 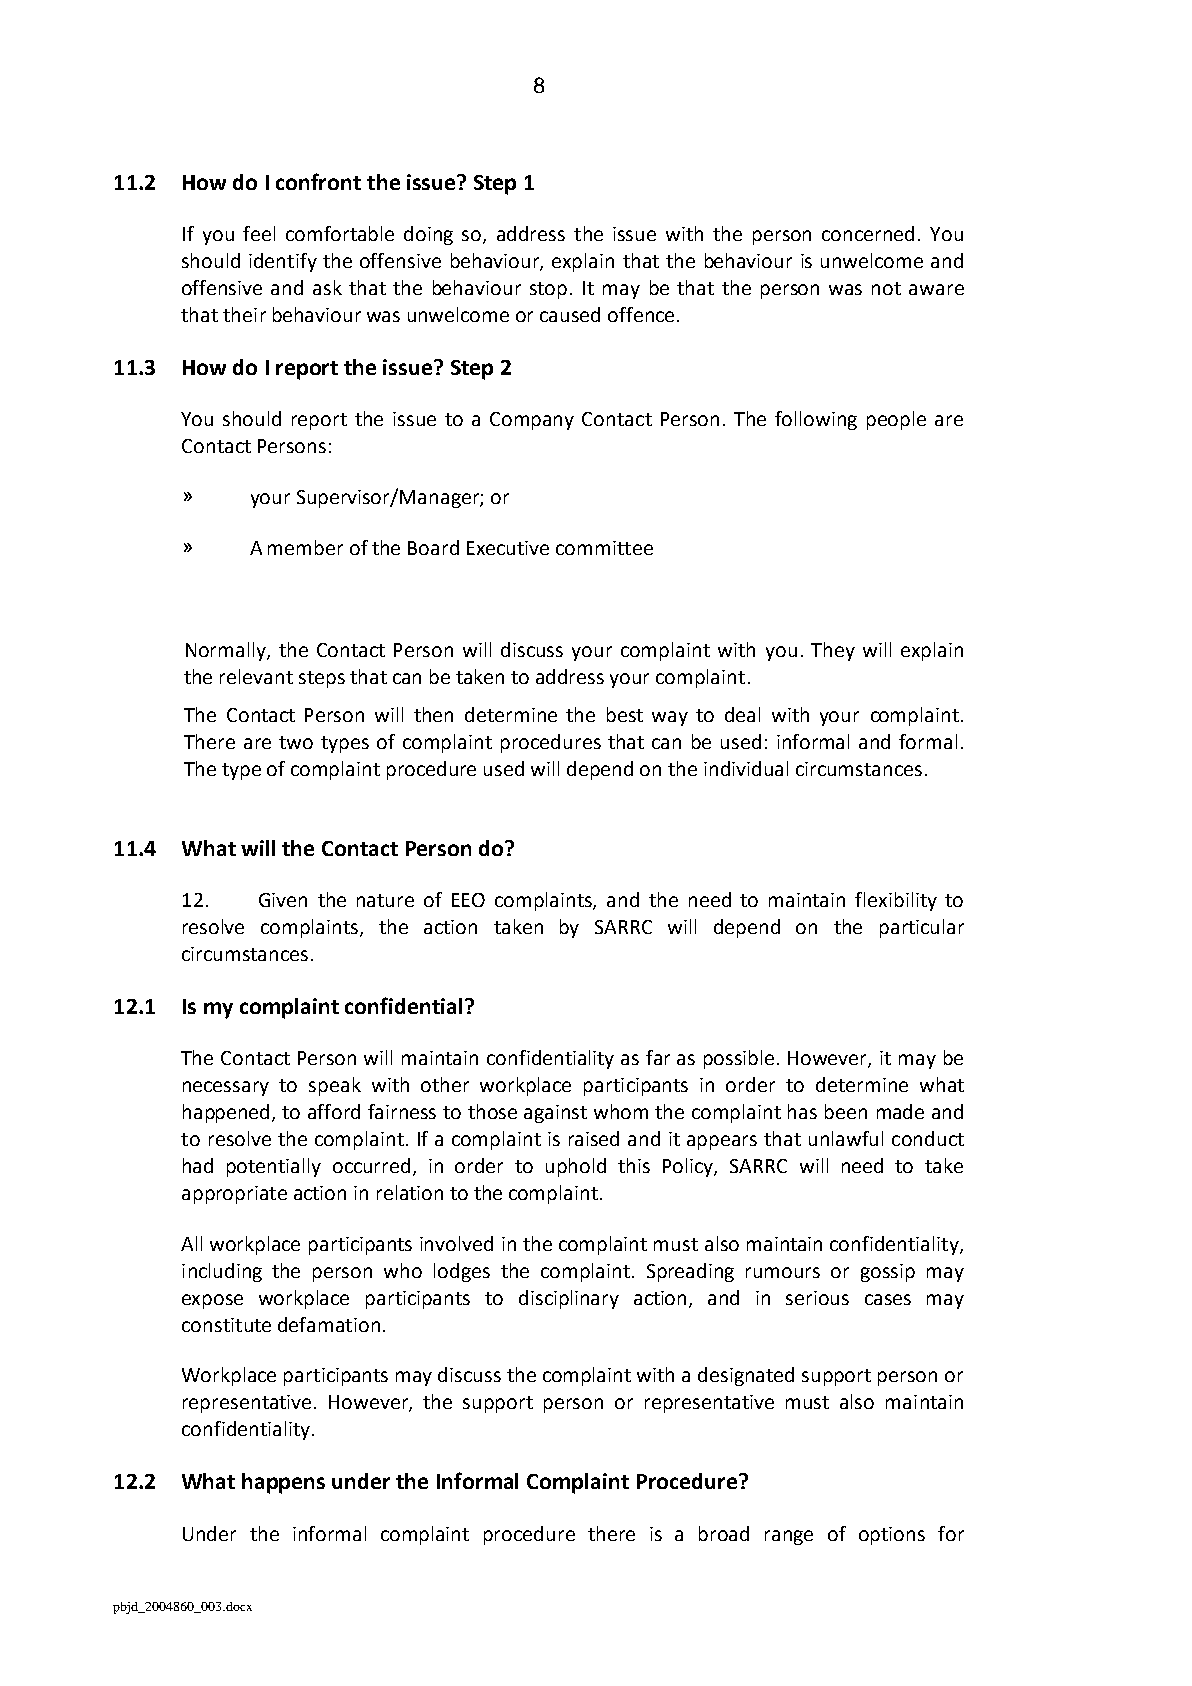 I want to click on Given, so click(x=283, y=900).
